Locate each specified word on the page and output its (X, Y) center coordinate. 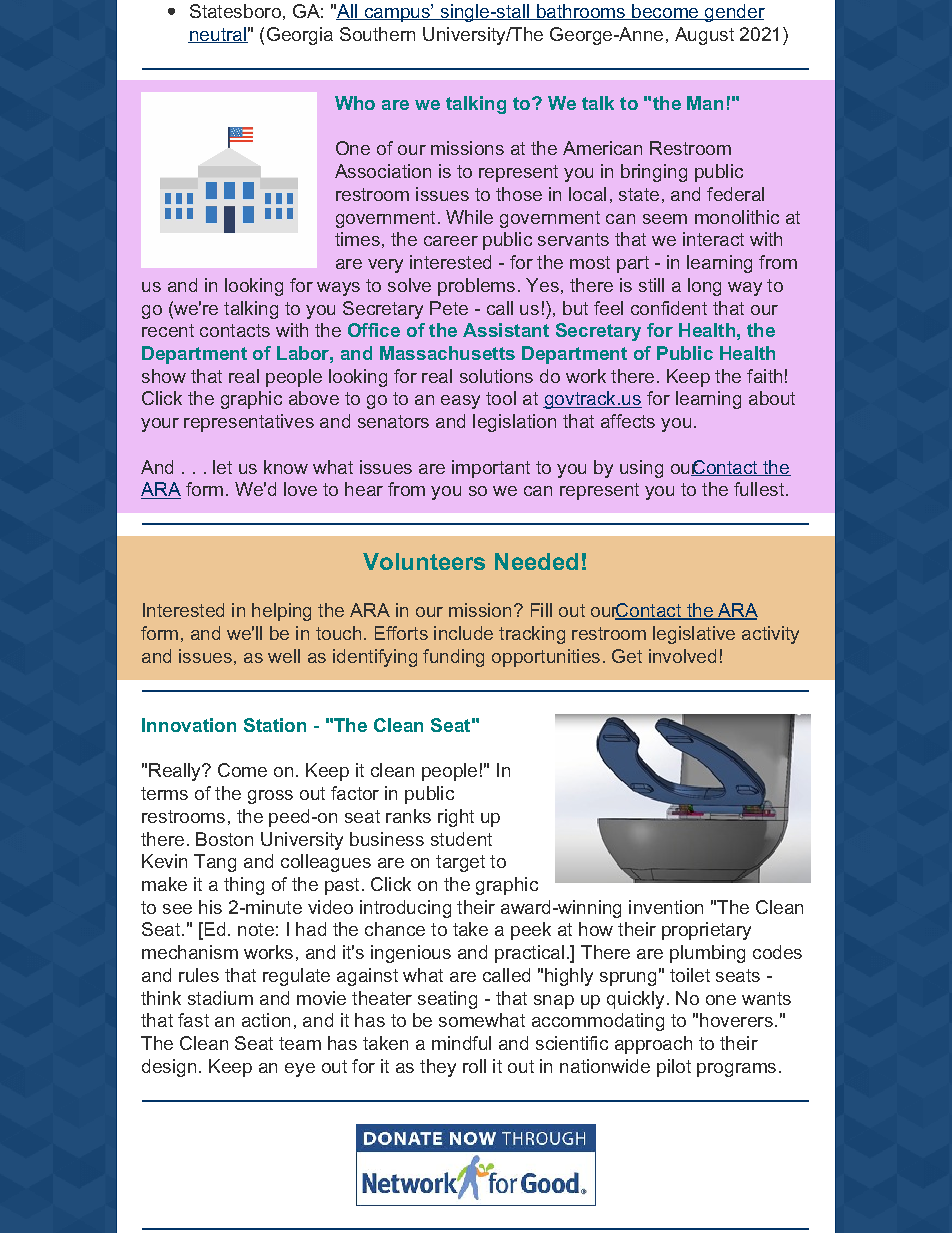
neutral (218, 35)
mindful (461, 1043)
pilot (674, 1068)
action (266, 1020)
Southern (377, 34)
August (704, 36)
